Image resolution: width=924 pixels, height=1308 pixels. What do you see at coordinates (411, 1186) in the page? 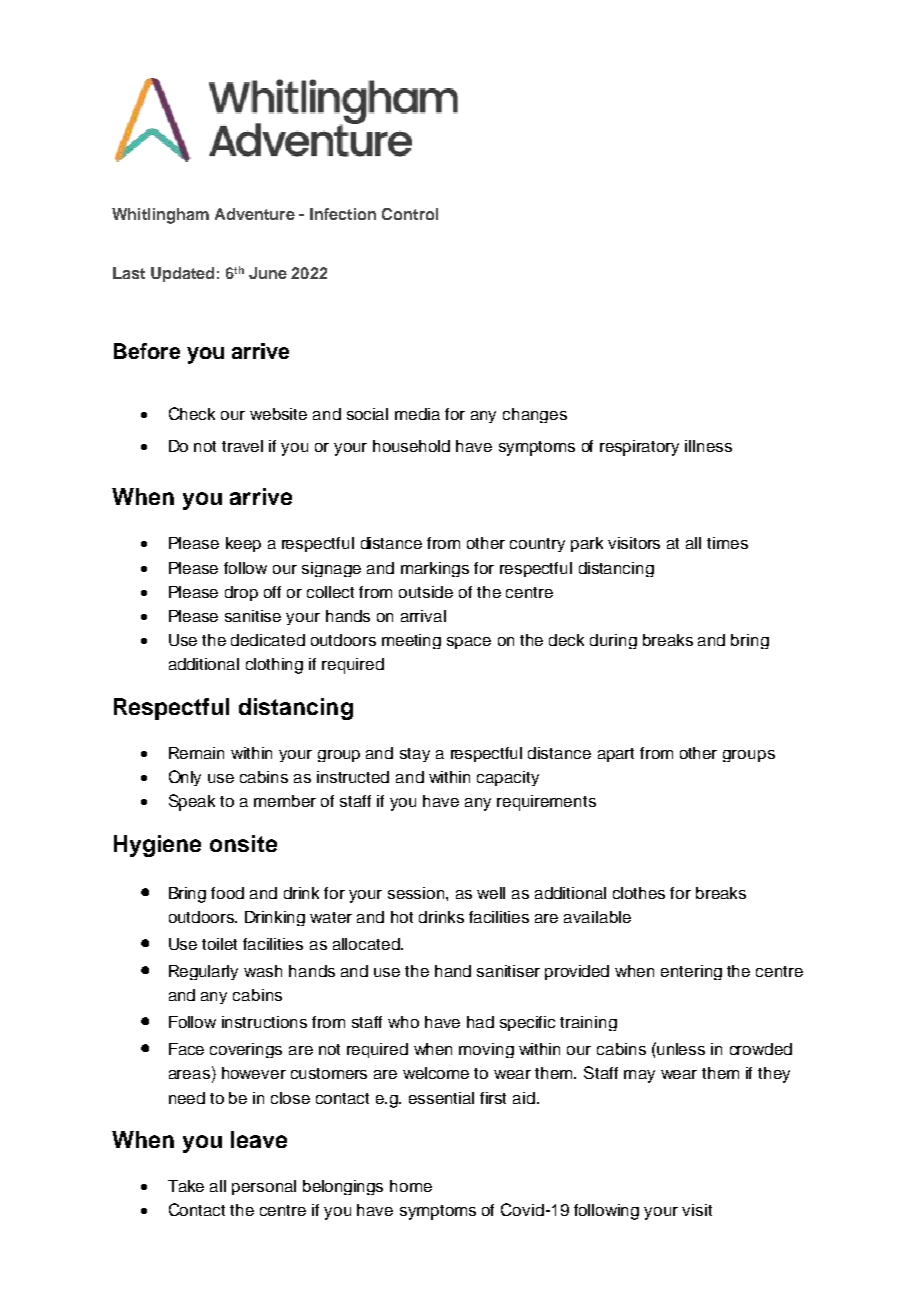
I see `home` at bounding box center [411, 1186].
